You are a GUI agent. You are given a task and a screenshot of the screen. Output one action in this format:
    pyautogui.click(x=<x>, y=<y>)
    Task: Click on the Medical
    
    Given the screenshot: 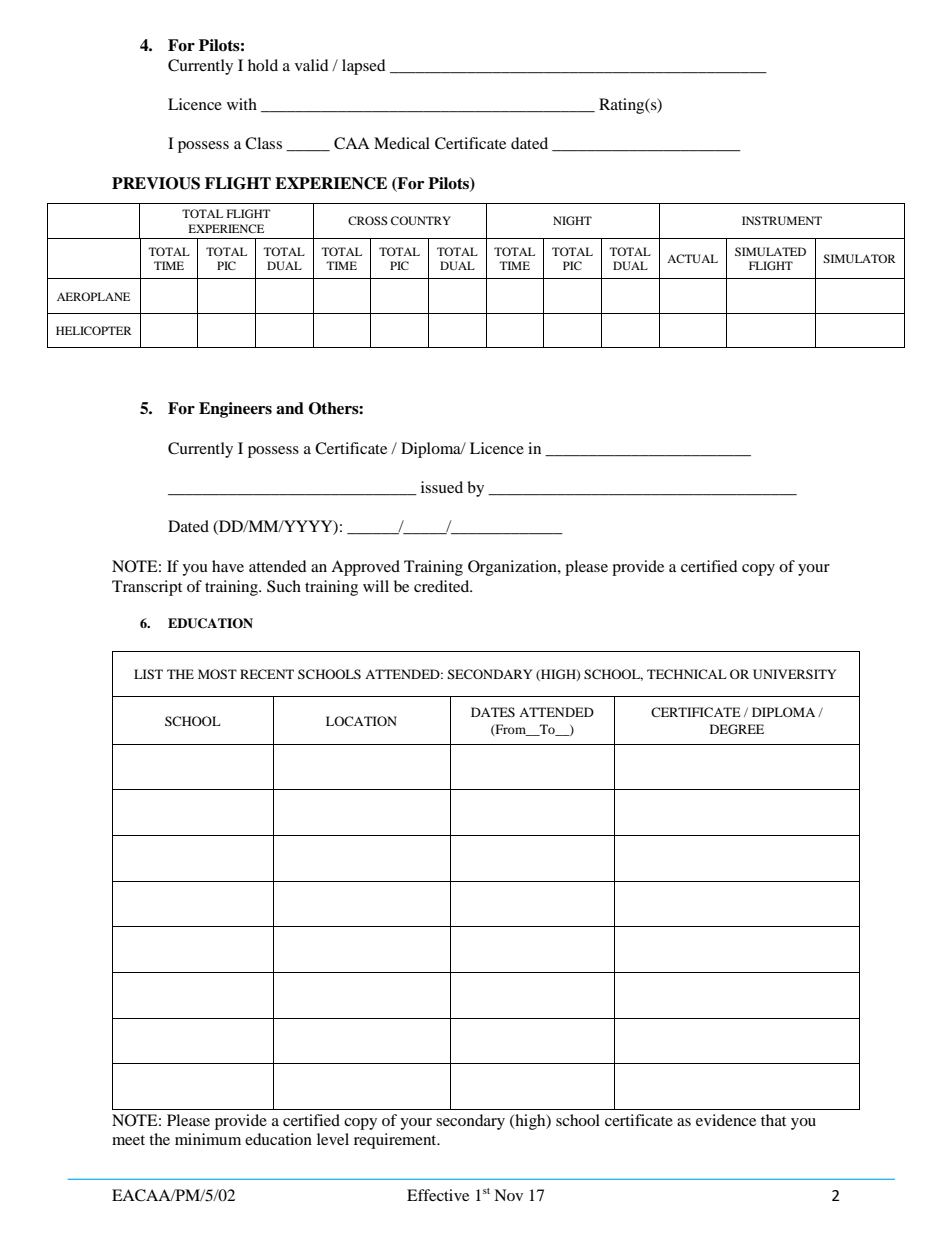 What is the action you would take?
    pyautogui.click(x=402, y=143)
